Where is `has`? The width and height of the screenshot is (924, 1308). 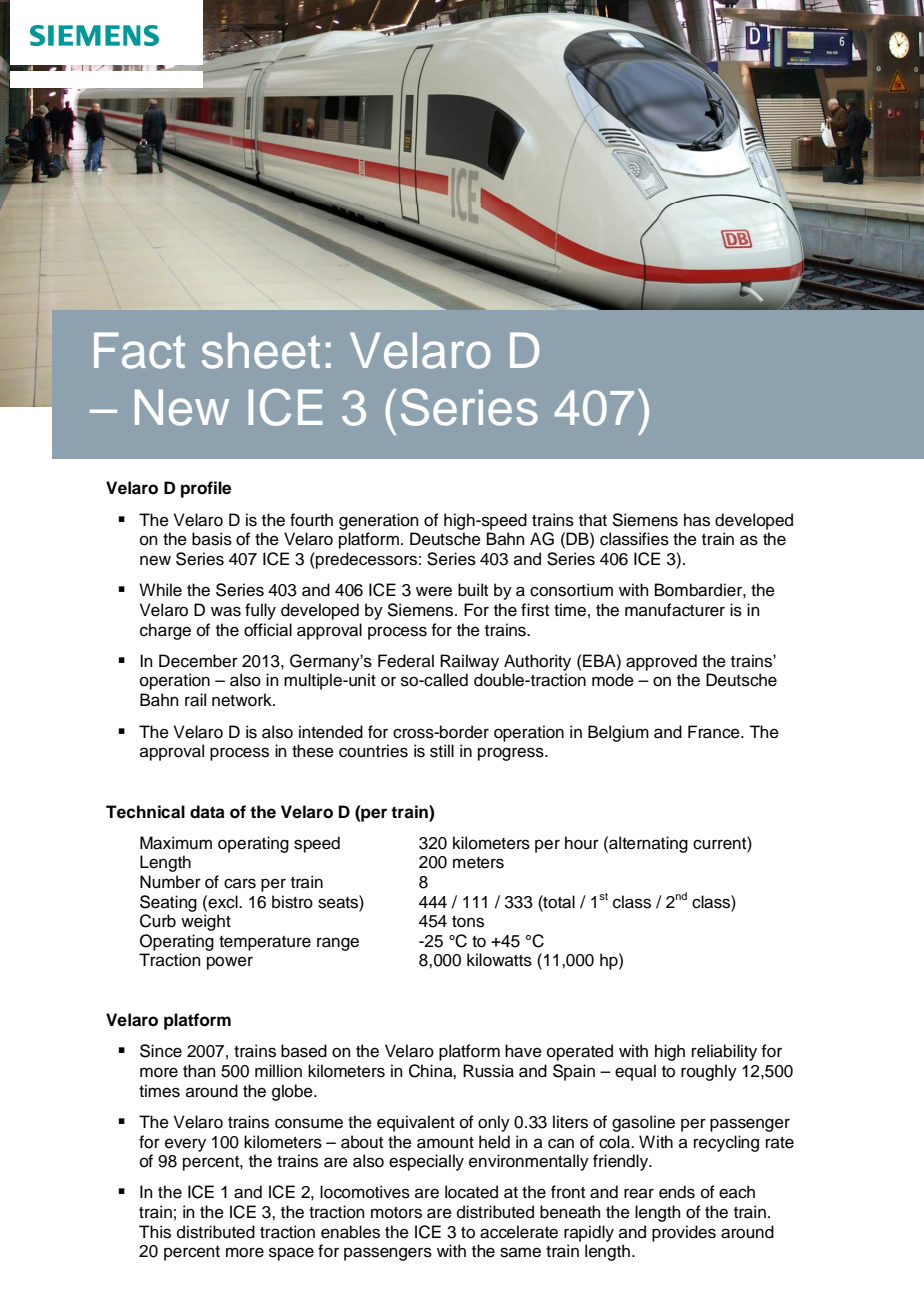 has is located at coordinates (697, 520).
